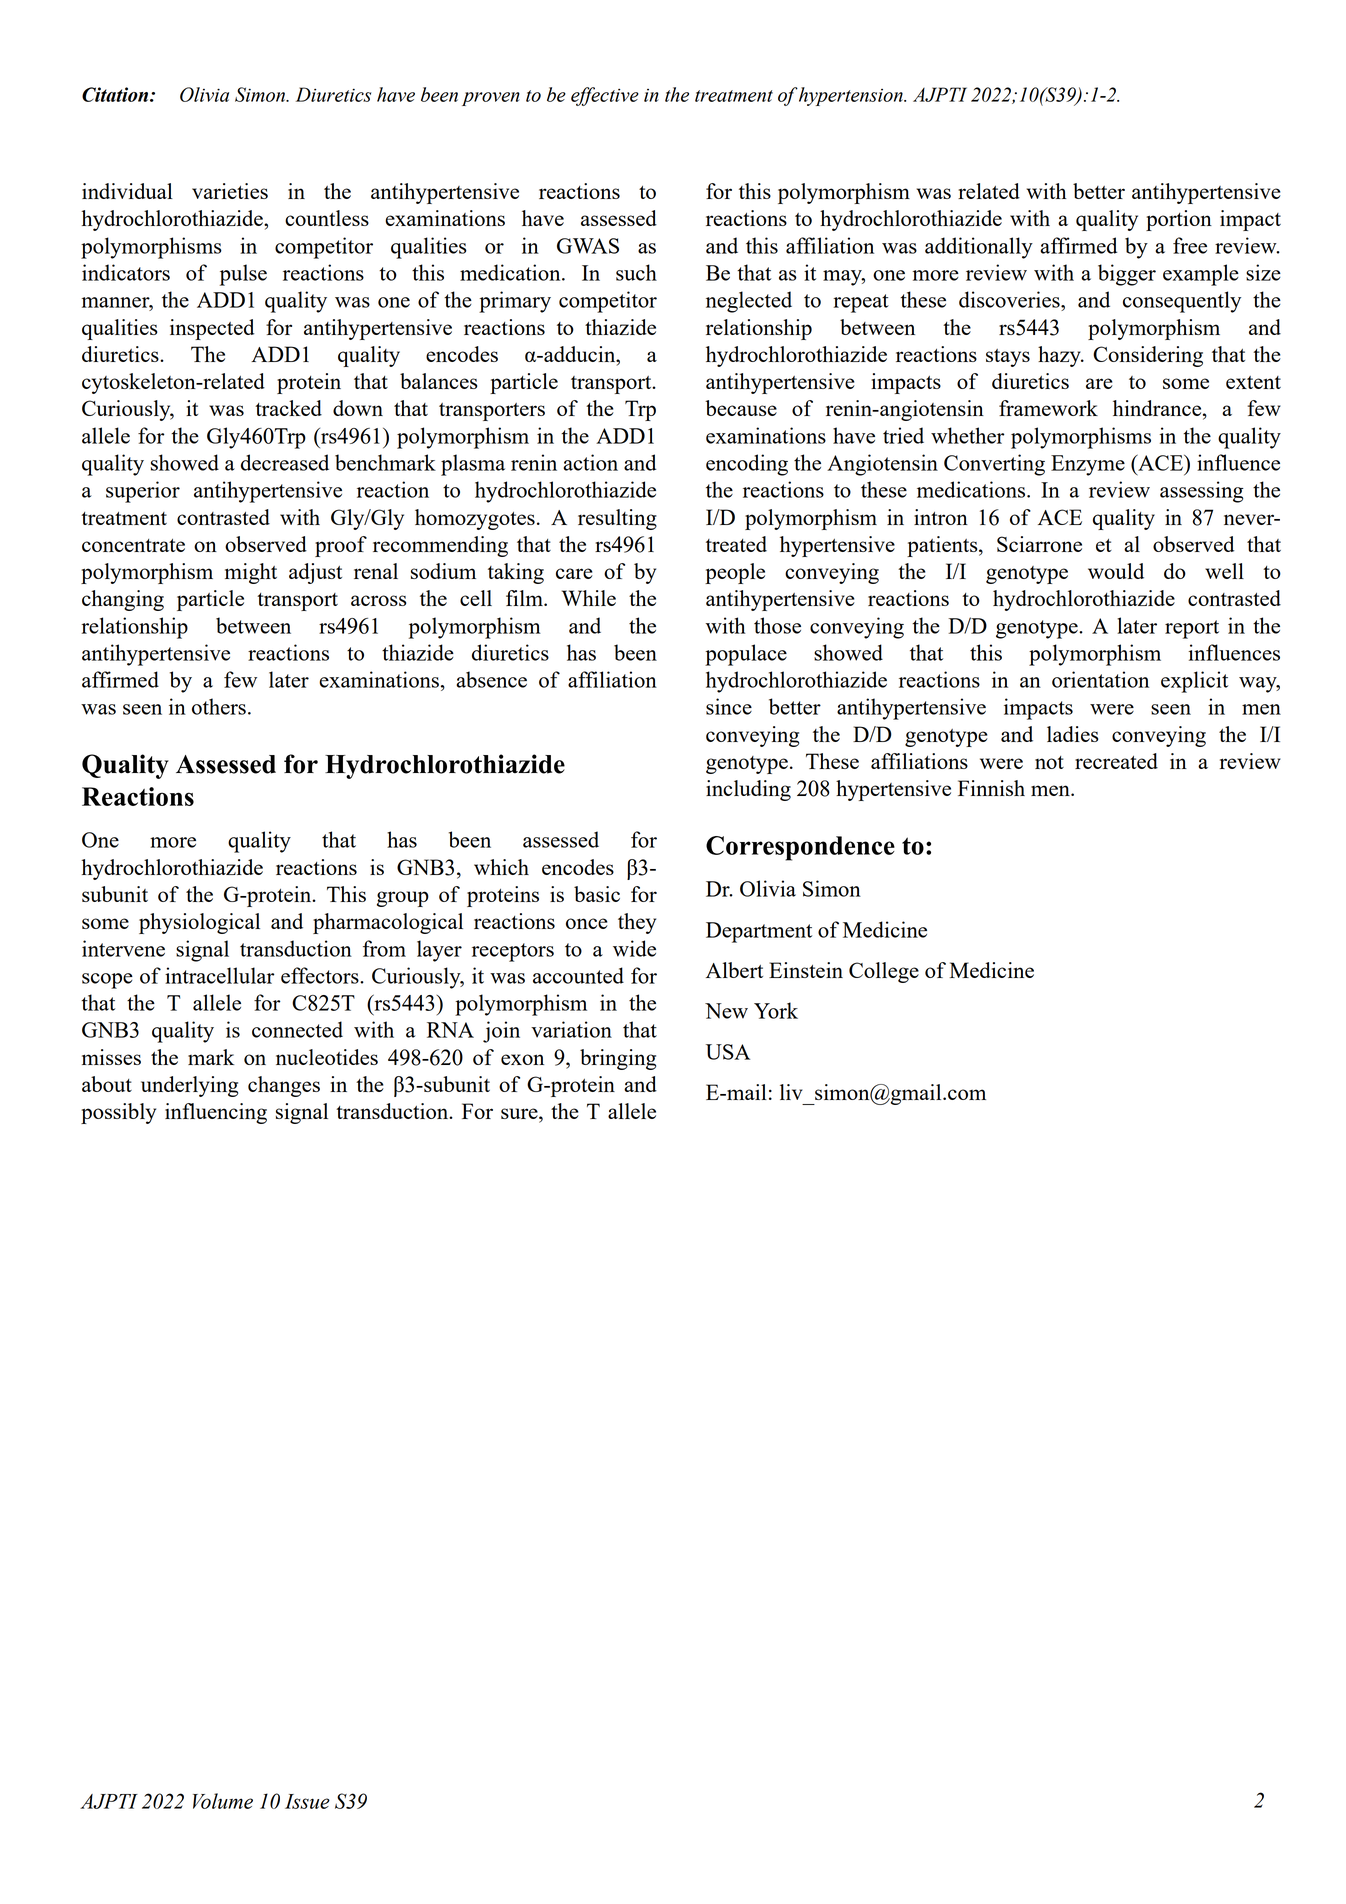 The height and width of the document is (1904, 1346). What do you see at coordinates (1179, 220) in the document?
I see `portion` at bounding box center [1179, 220].
